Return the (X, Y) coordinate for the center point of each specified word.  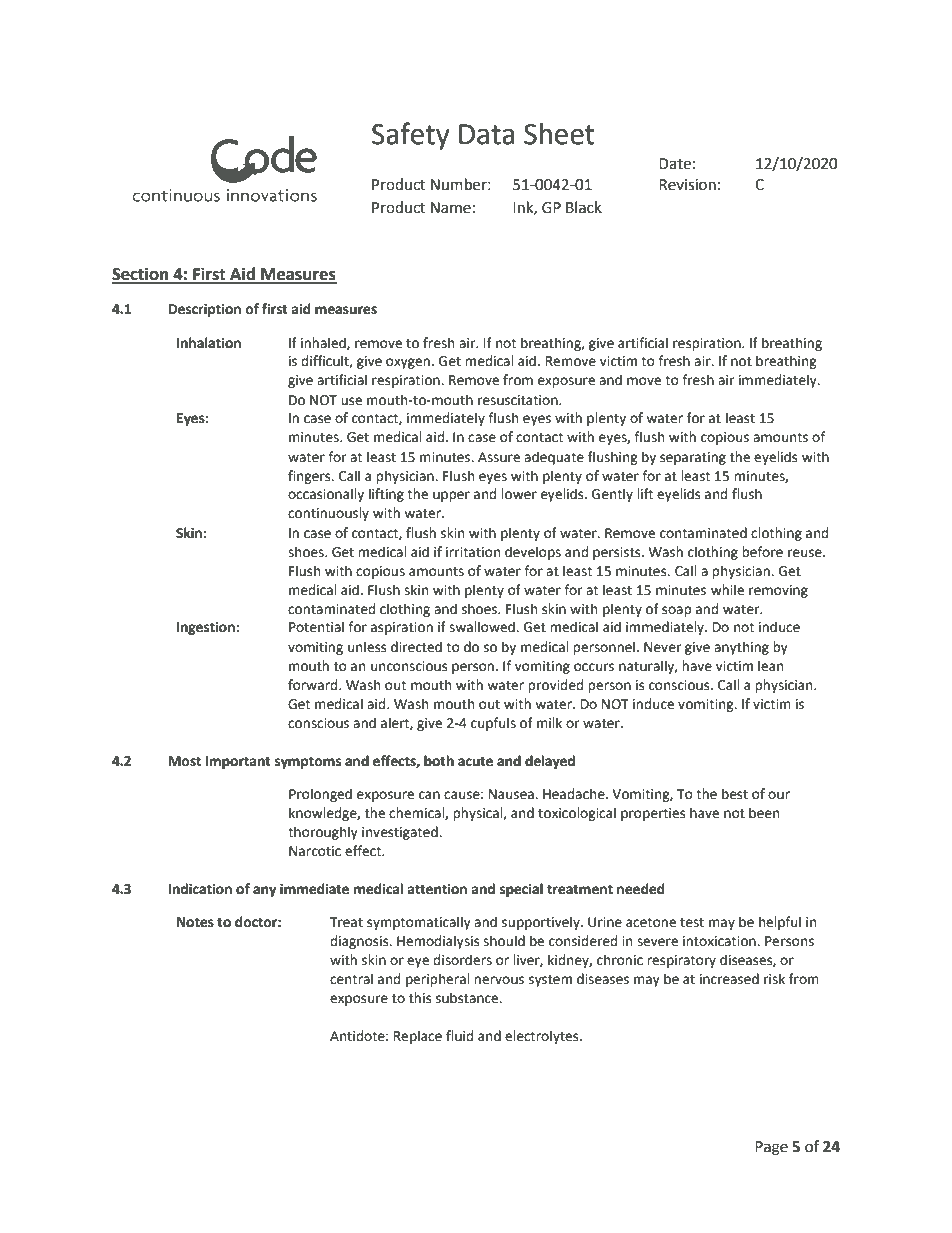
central (351, 979)
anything (741, 648)
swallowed (483, 627)
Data (486, 134)
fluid (459, 1036)
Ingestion (207, 628)
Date (675, 164)
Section (141, 275)
